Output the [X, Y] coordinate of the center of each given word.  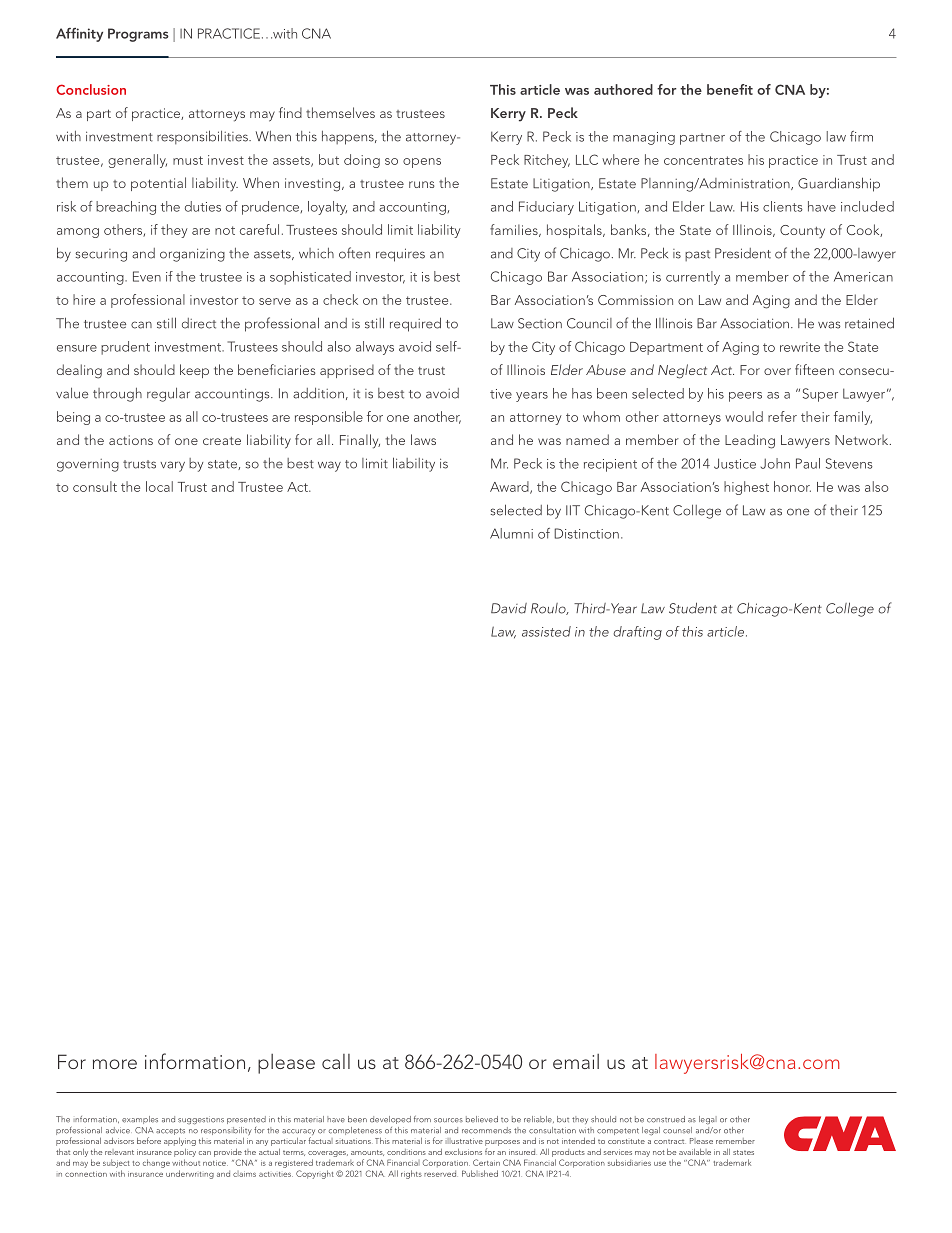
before [149, 1140]
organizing [192, 255]
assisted [546, 631]
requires [400, 255]
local [159, 486]
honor [792, 486]
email [576, 1061]
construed [666, 1119]
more [115, 1064]
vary [173, 466]
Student [693, 608]
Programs [138, 35]
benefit [730, 89]
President [743, 253]
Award [510, 487]
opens [422, 163]
